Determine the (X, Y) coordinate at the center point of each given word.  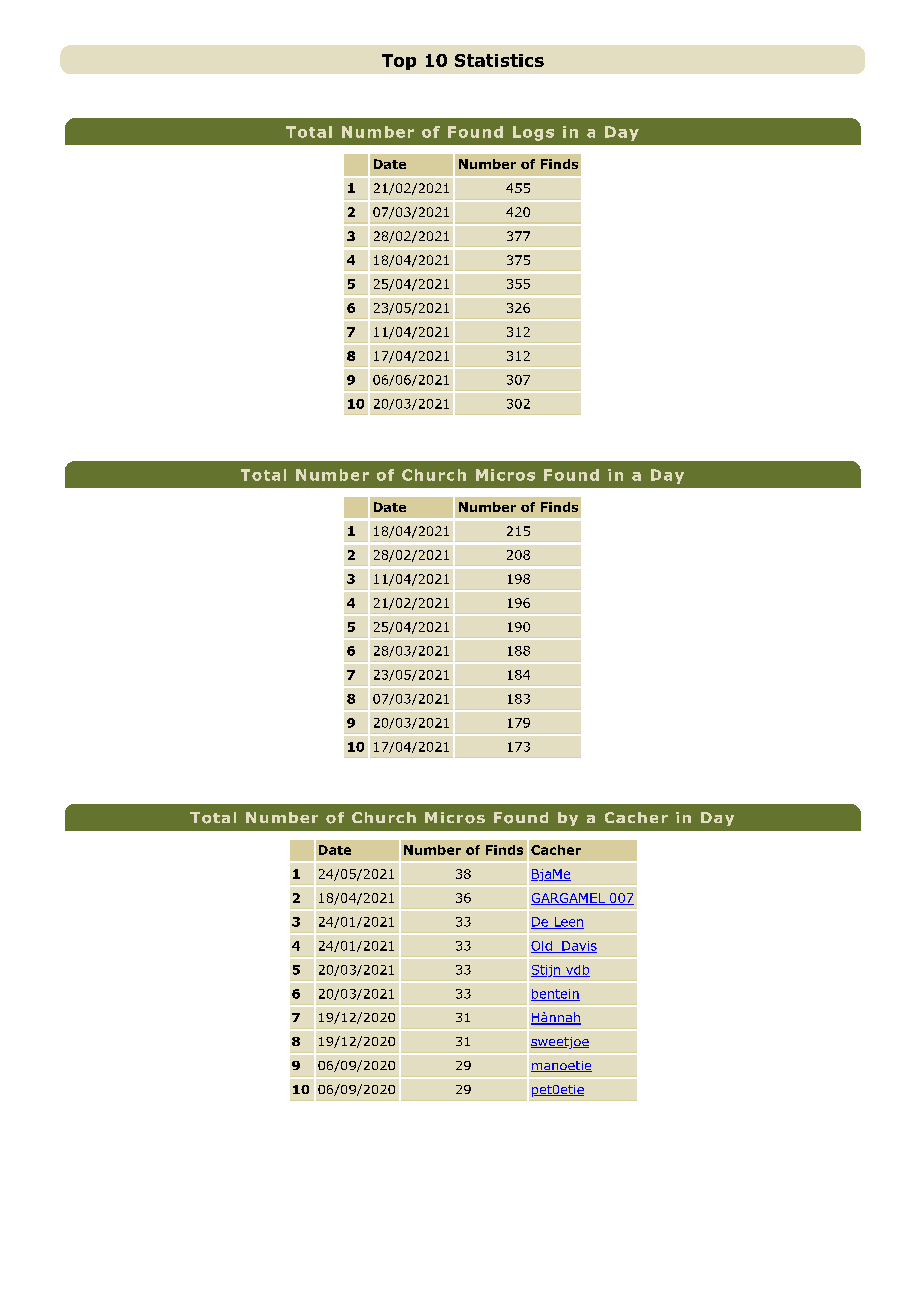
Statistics (499, 60)
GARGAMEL (569, 899)
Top (399, 62)
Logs (533, 133)
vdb (577, 971)
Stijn (547, 971)
